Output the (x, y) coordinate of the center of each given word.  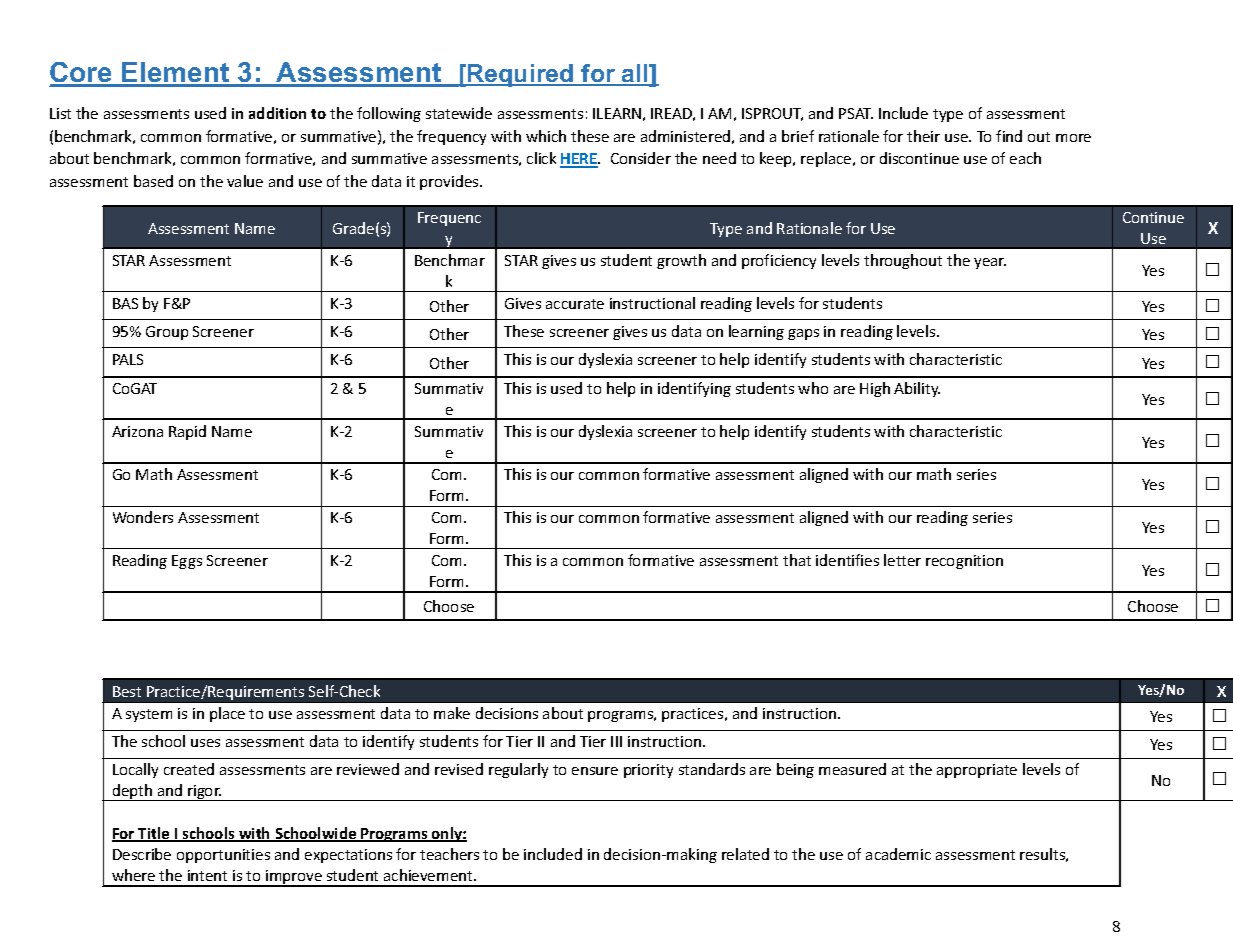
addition (277, 113)
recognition (964, 562)
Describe (142, 854)
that (797, 560)
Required (521, 75)
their (923, 136)
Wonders (143, 517)
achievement (429, 875)
